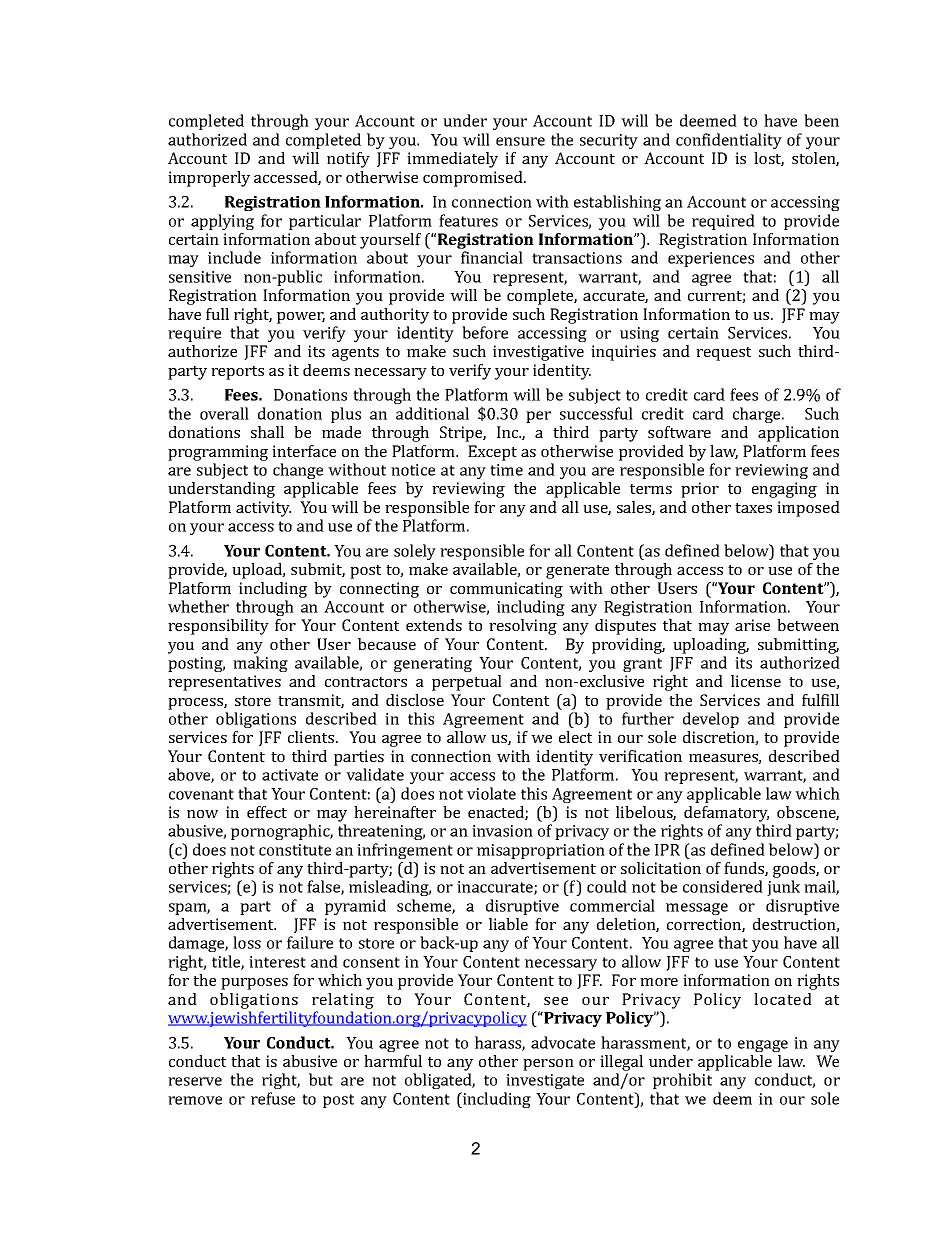 Image resolution: width=952 pixels, height=1233 pixels. What do you see at coordinates (520, 141) in the screenshot?
I see `ensure` at bounding box center [520, 141].
